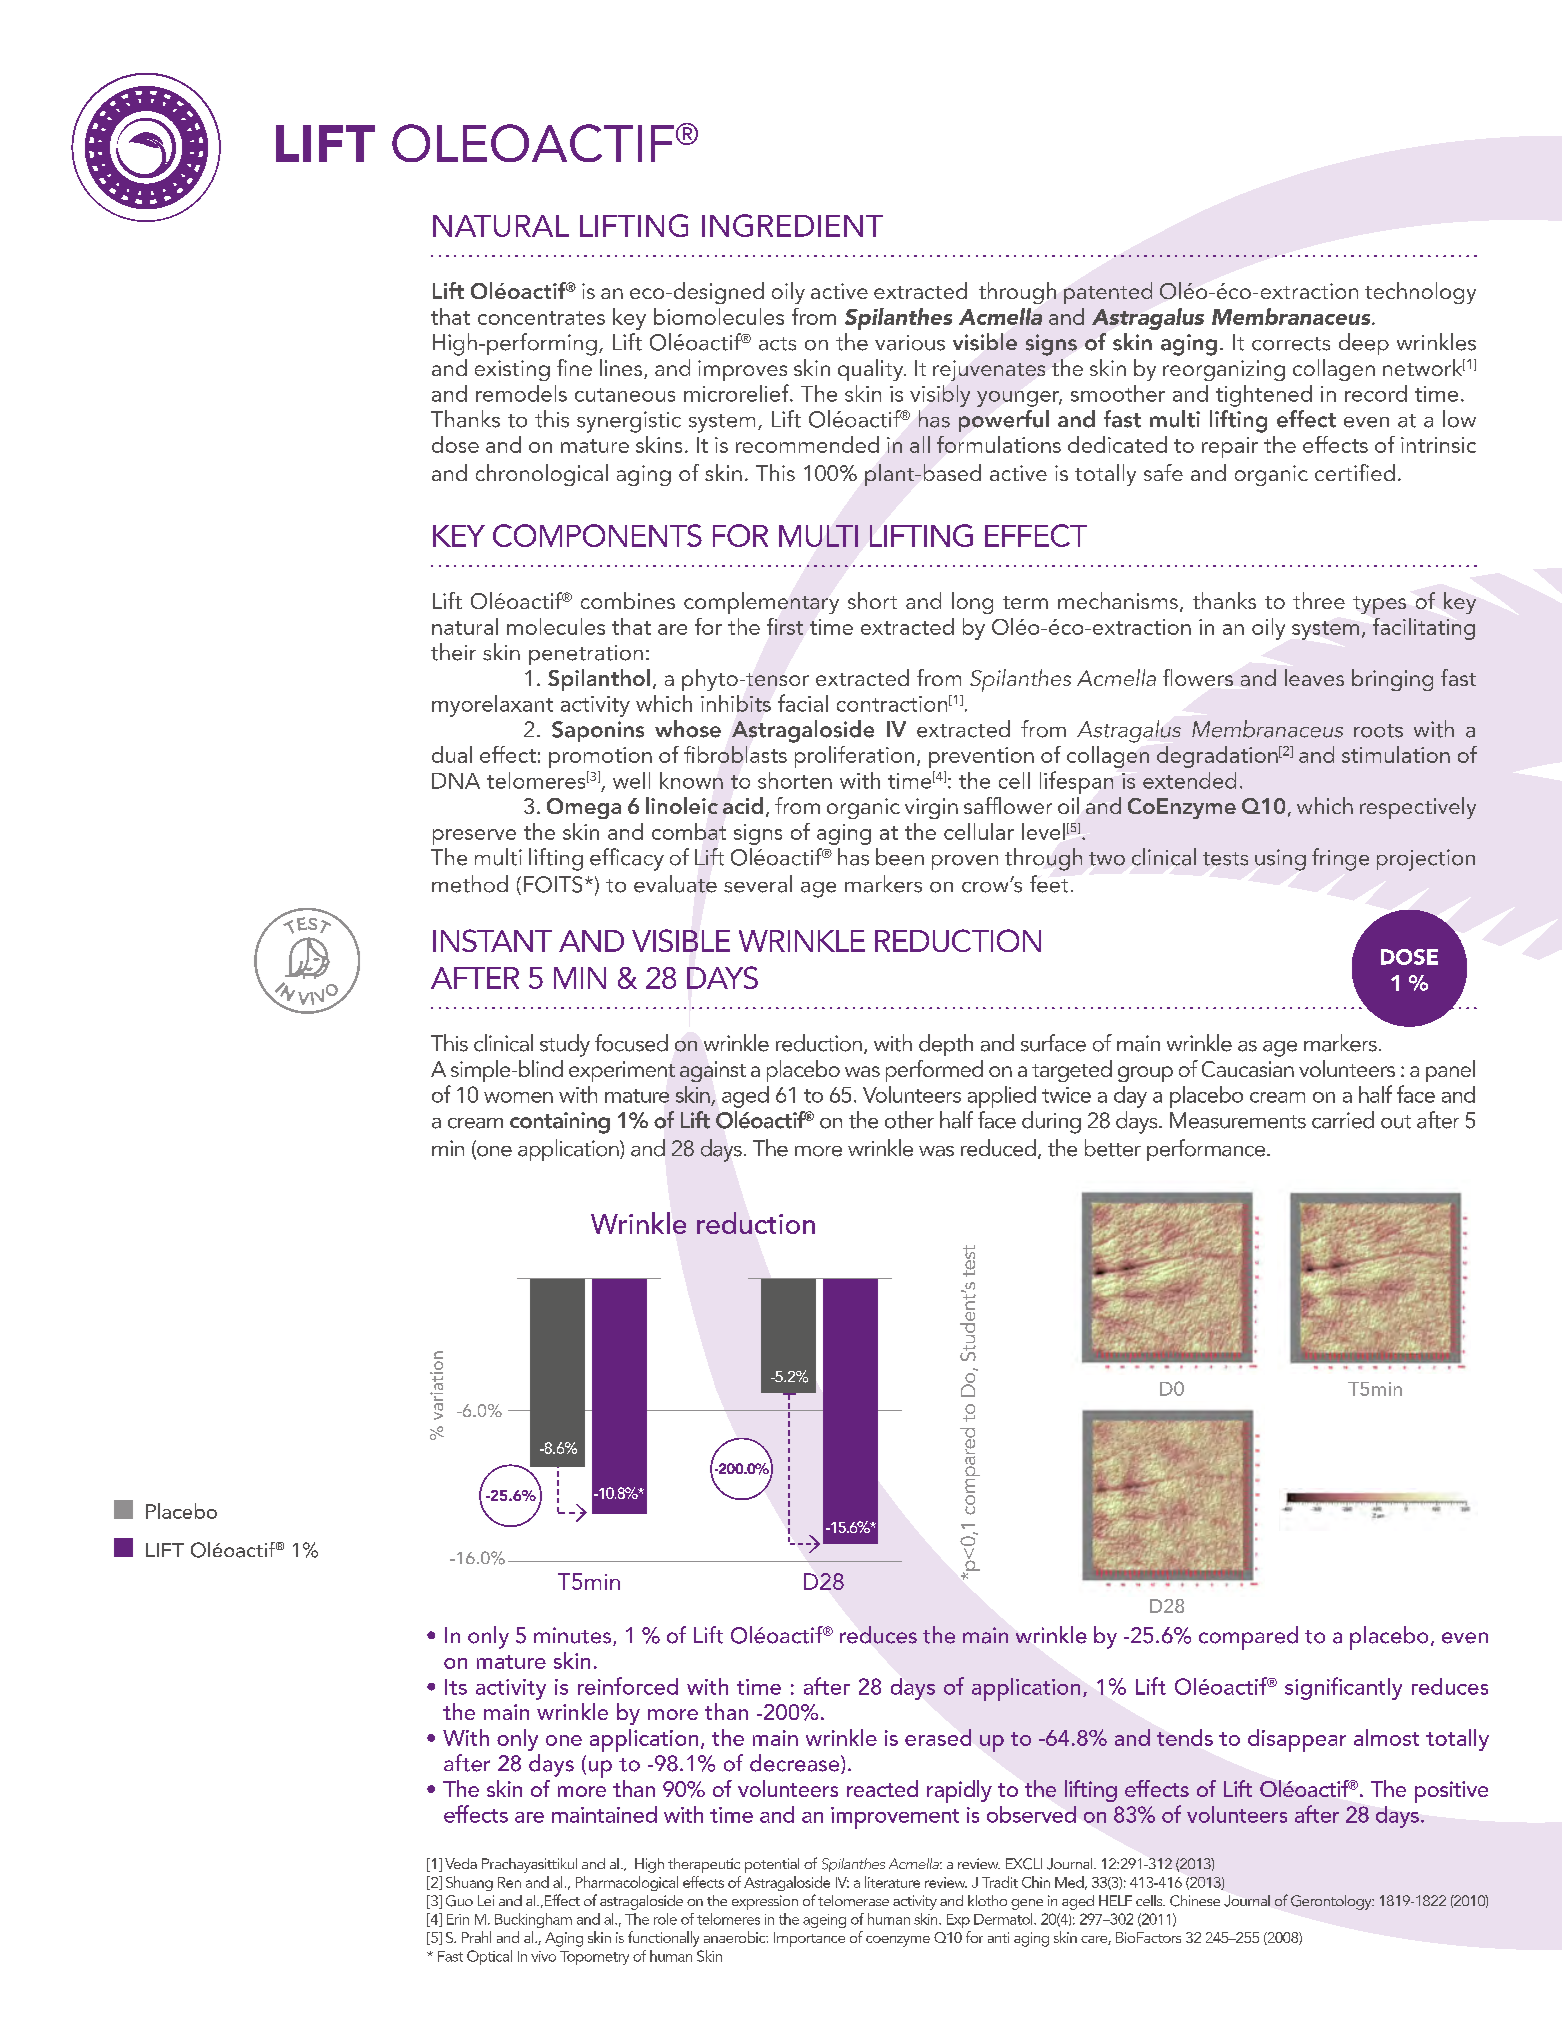  I want to click on deep, so click(1364, 344).
